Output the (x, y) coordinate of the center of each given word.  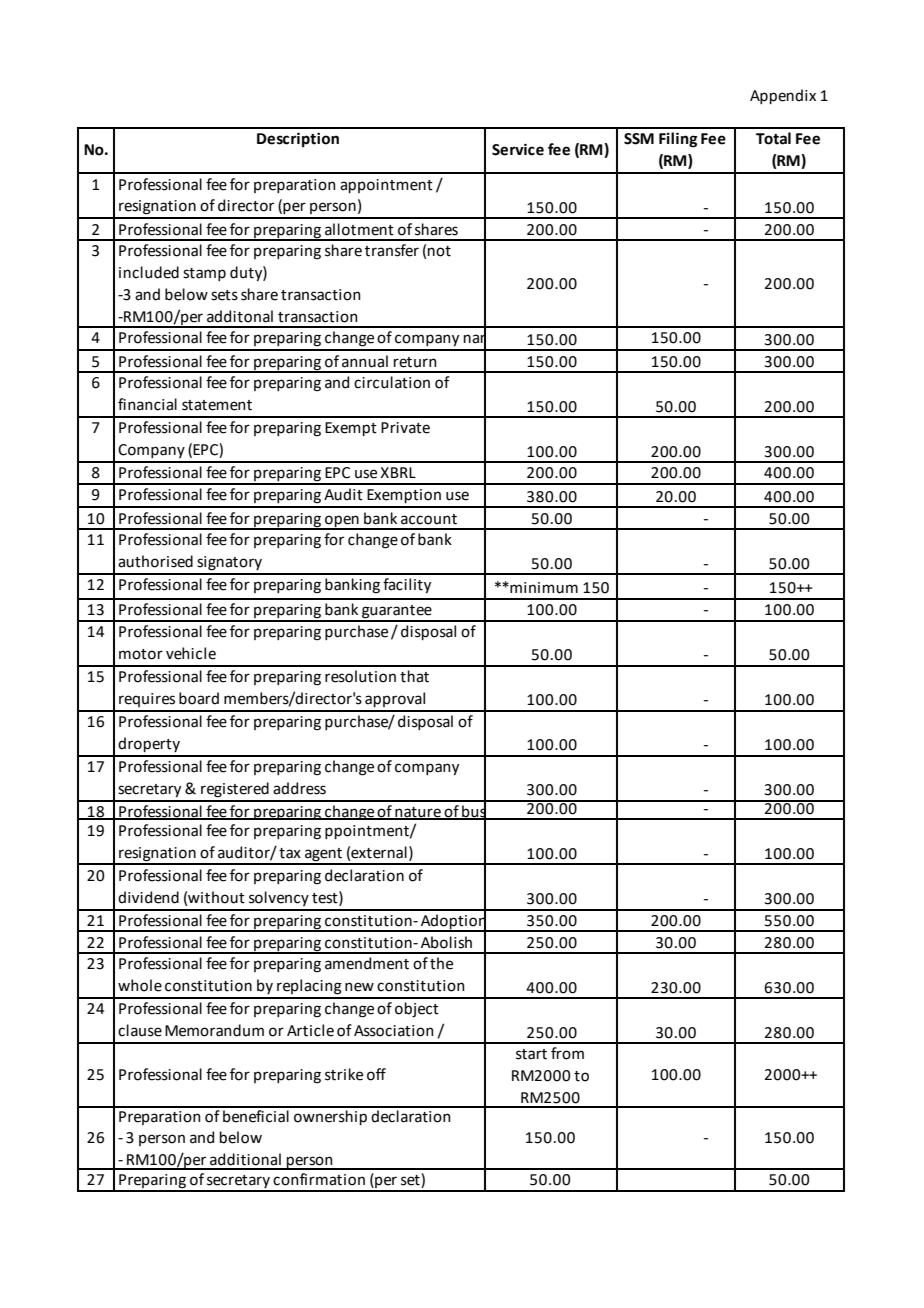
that (414, 676)
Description (298, 139)
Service (518, 149)
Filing (678, 140)
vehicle (191, 653)
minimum (543, 588)
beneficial (256, 1115)
